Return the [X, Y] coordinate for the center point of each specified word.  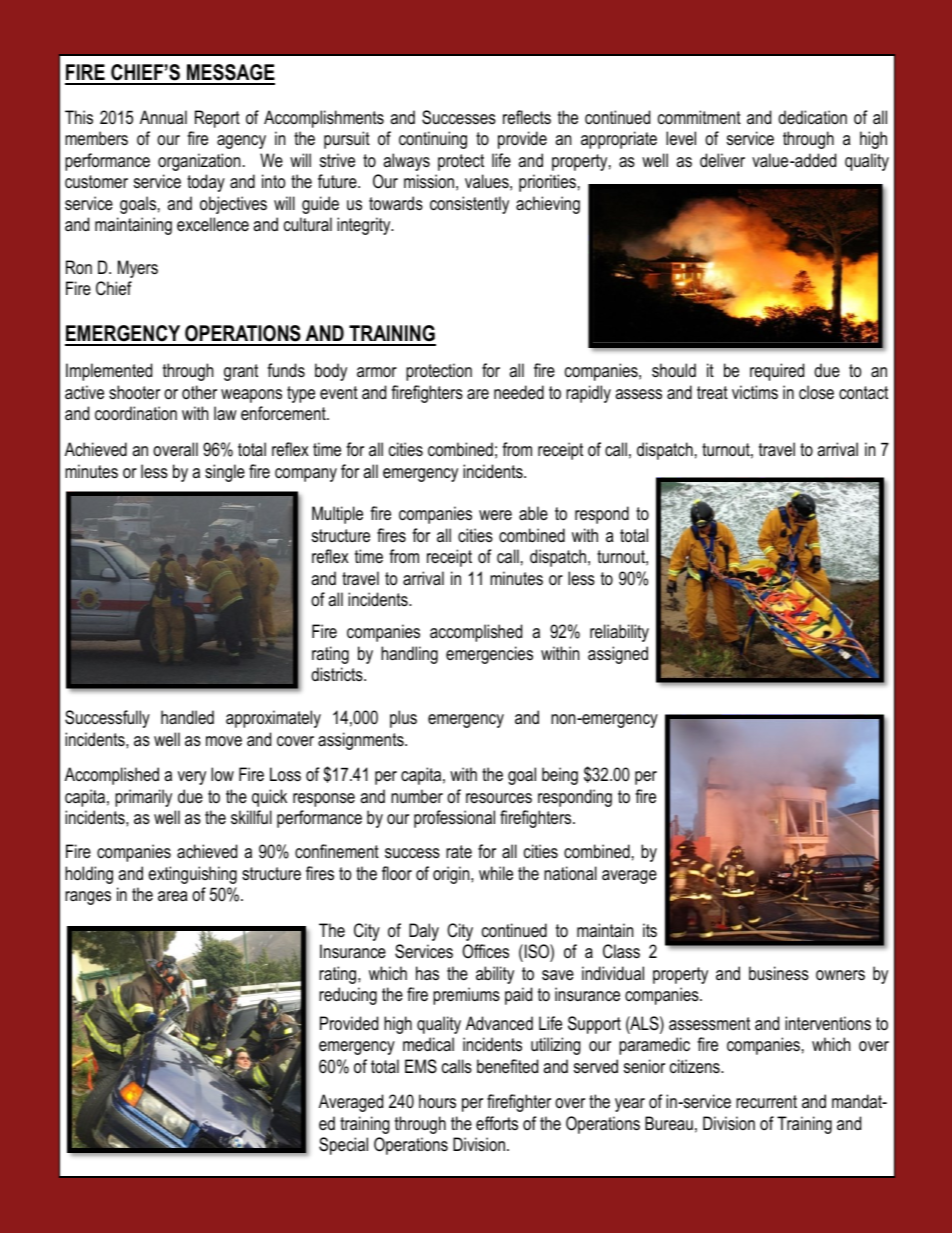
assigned [618, 655]
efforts [497, 1123]
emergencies [489, 655]
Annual [163, 117]
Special [343, 1146]
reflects [527, 117]
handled [187, 717]
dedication [812, 117]
